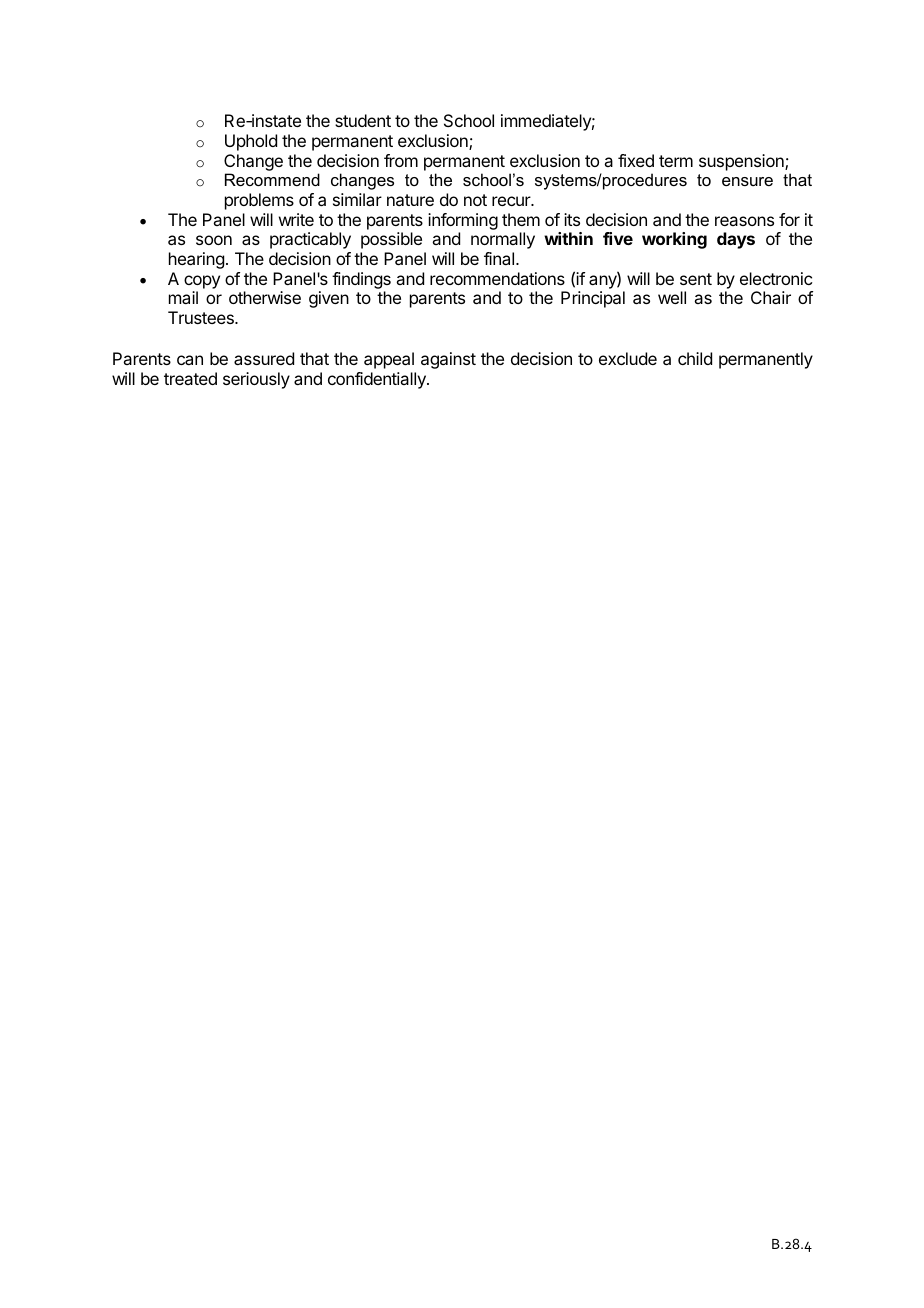 The height and width of the screenshot is (1308, 924). Describe the element at coordinates (448, 360) in the screenshot. I see `against` at that location.
